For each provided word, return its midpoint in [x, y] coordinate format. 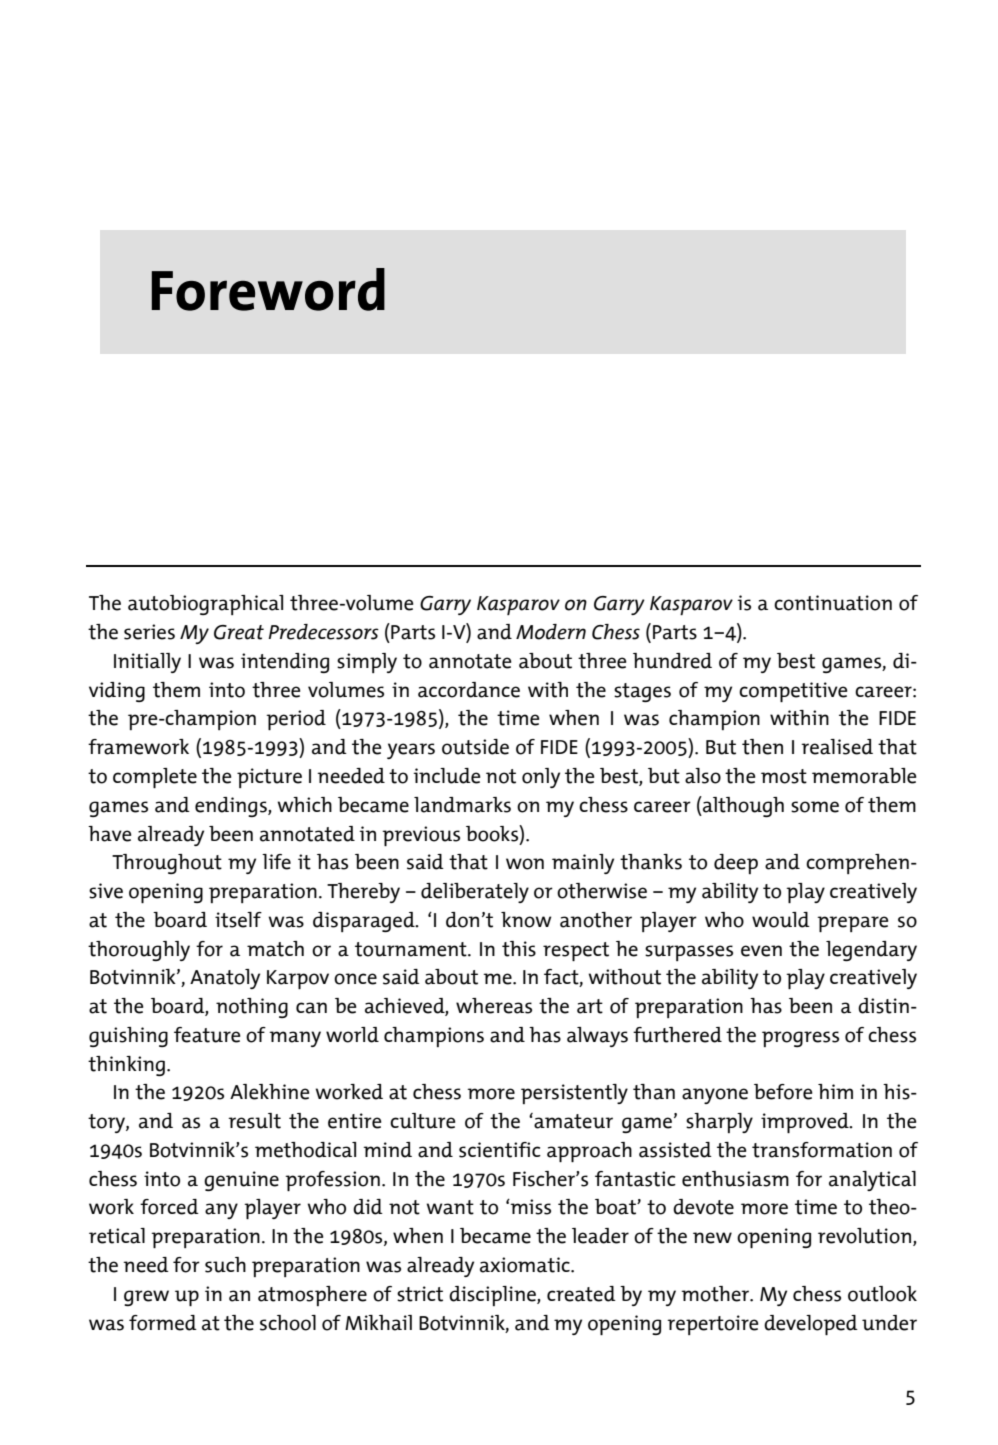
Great [239, 632]
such [225, 1265]
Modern [551, 632]
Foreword [268, 289]
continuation [833, 603]
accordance [469, 690]
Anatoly [225, 979]
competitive [793, 692]
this [519, 949]
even [761, 951]
